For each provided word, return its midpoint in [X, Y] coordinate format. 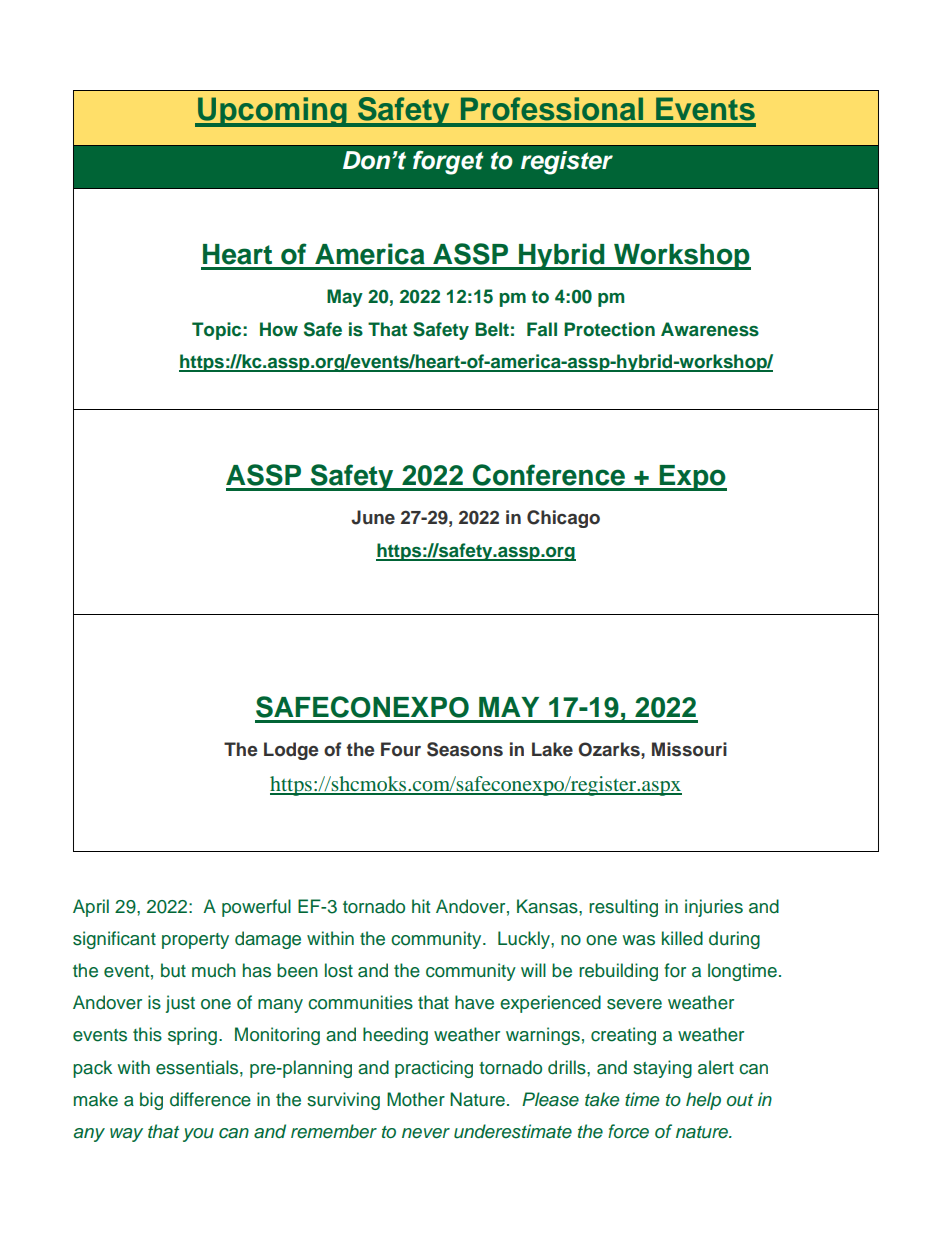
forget [448, 163]
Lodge [291, 751]
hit [421, 906]
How [279, 329]
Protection [609, 329]
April [91, 908]
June [373, 517]
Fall [542, 329]
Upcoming [272, 112]
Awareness [710, 329]
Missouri [689, 749]
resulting [623, 908]
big [151, 1101]
